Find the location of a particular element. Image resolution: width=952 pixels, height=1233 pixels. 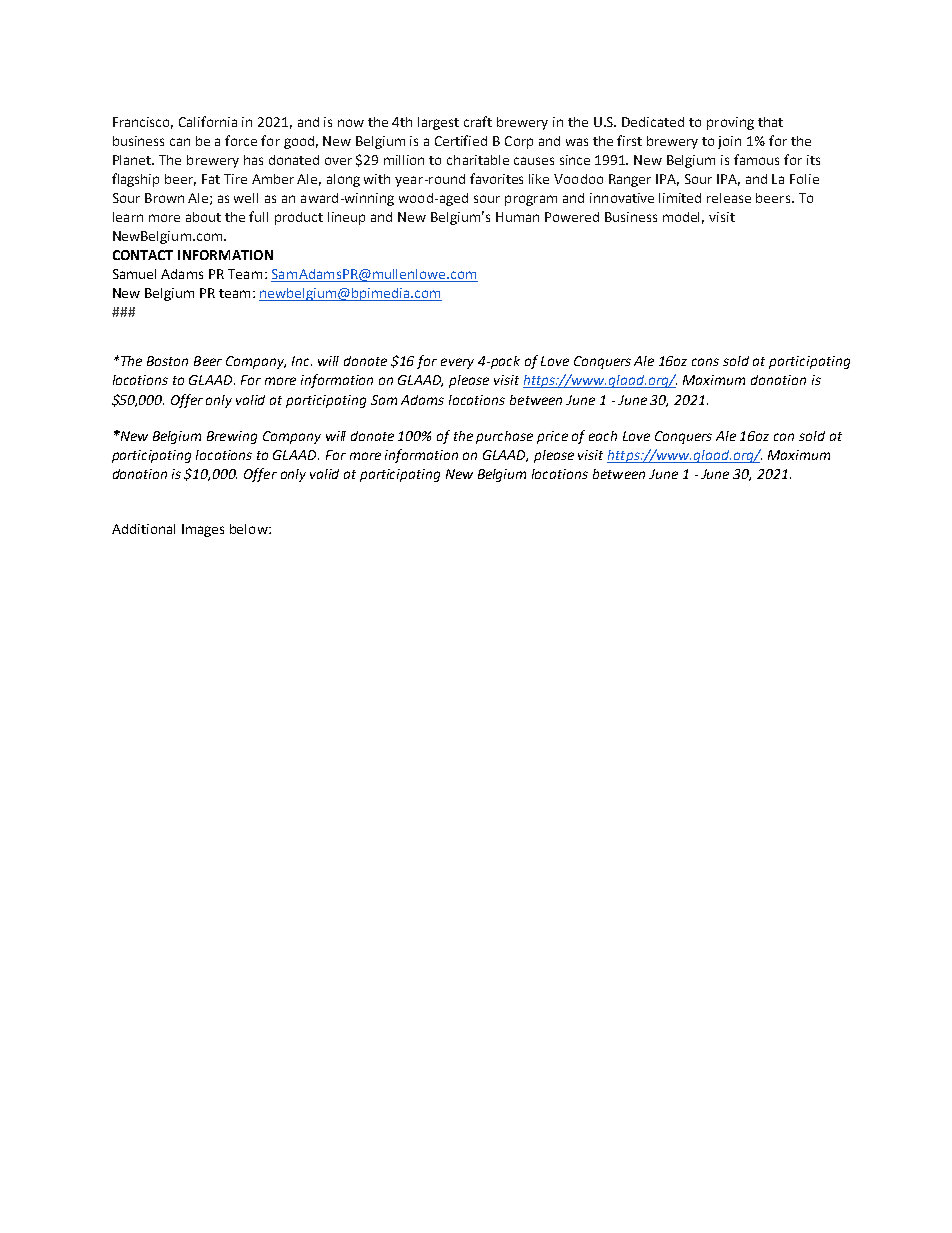

Boston is located at coordinates (167, 361).
